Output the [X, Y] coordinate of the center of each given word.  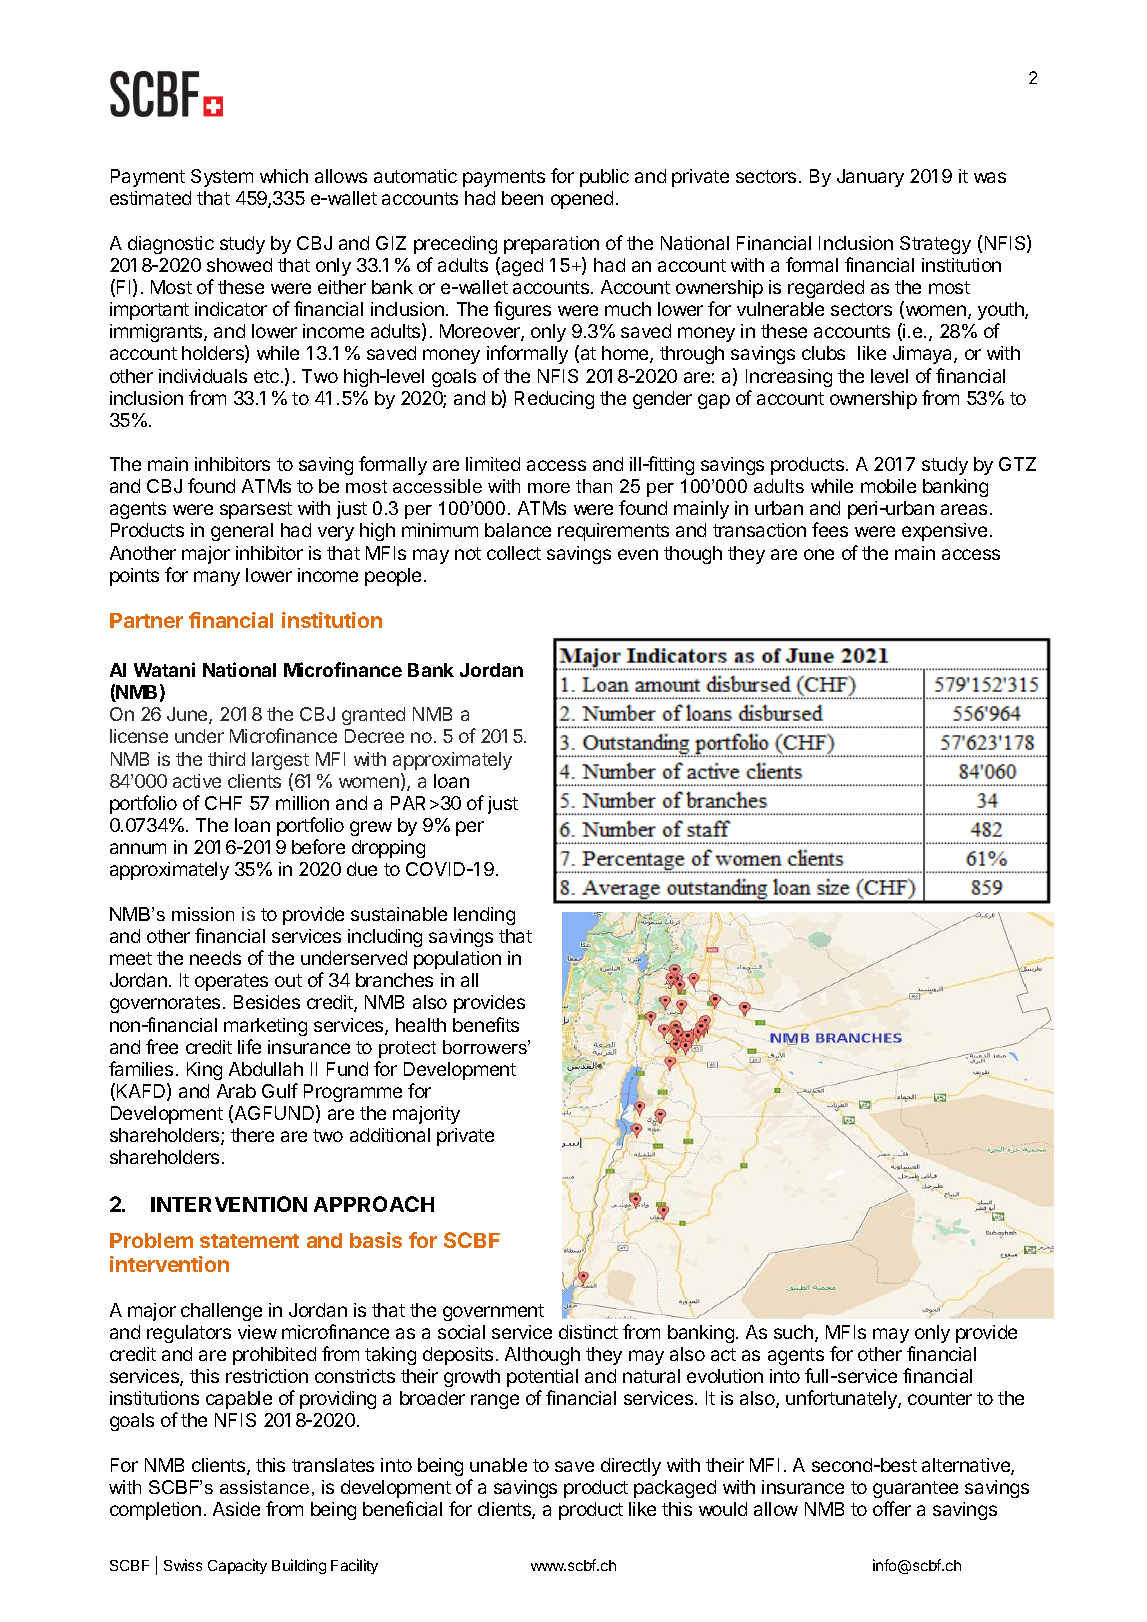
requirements [613, 532]
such [793, 1332]
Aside [236, 1509]
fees [830, 529]
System [222, 178]
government [493, 1312]
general [242, 532]
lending [484, 916]
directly [631, 1467]
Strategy [935, 245]
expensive [944, 532]
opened [582, 200]
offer [892, 1508]
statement [249, 1241]
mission [203, 914]
